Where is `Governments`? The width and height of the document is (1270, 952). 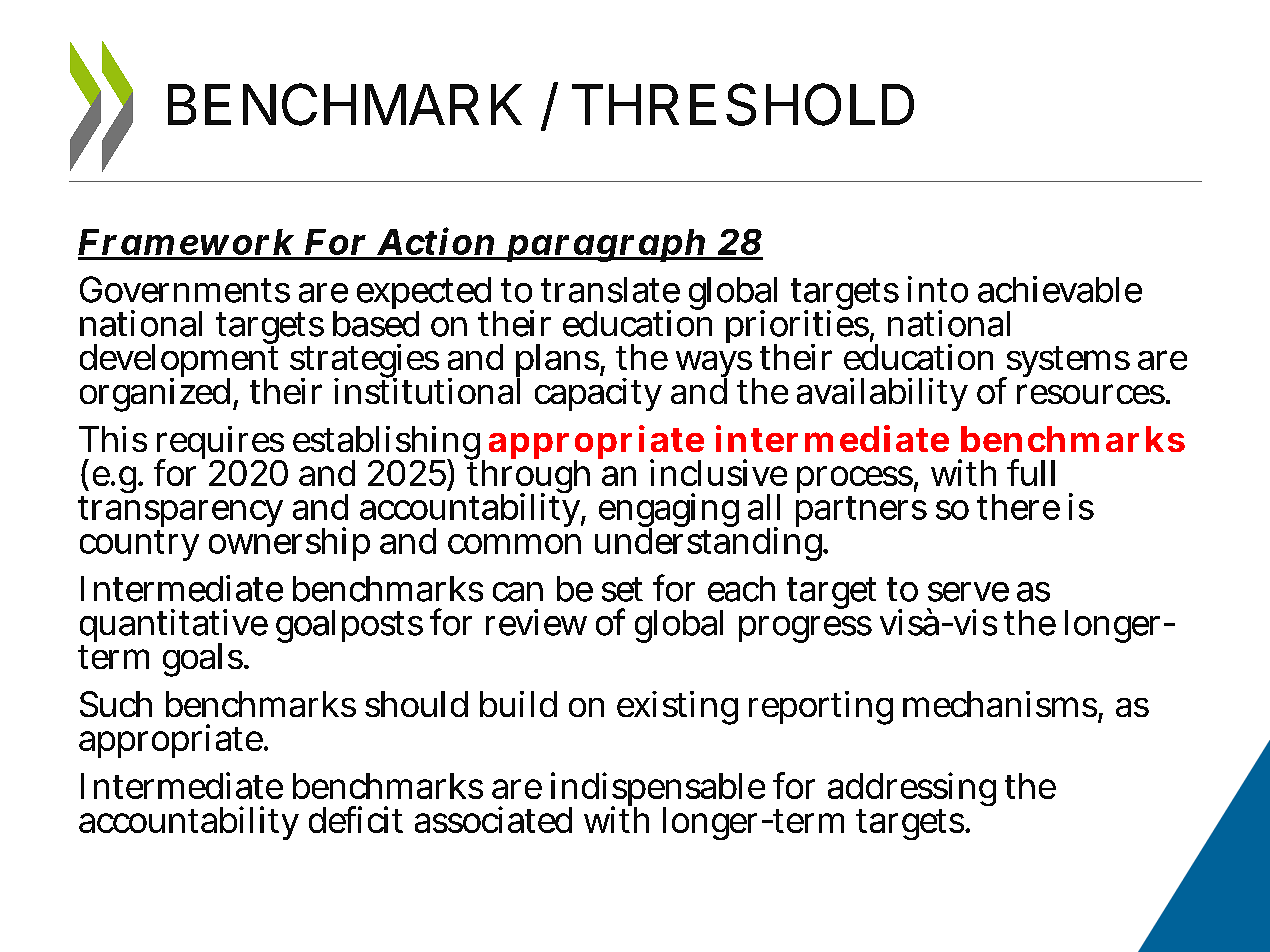 Governments is located at coordinates (185, 289).
